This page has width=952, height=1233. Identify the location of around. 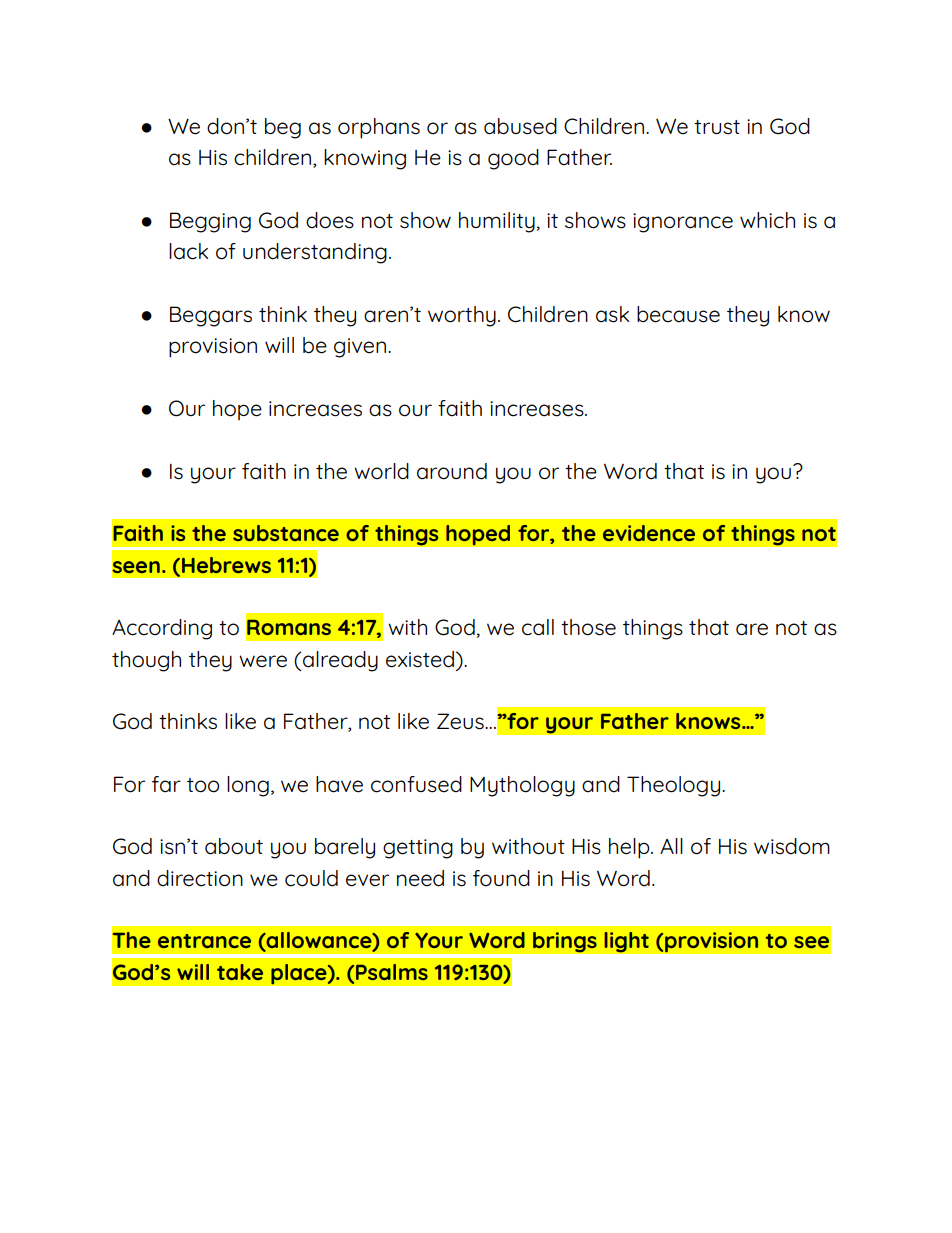
(452, 471).
